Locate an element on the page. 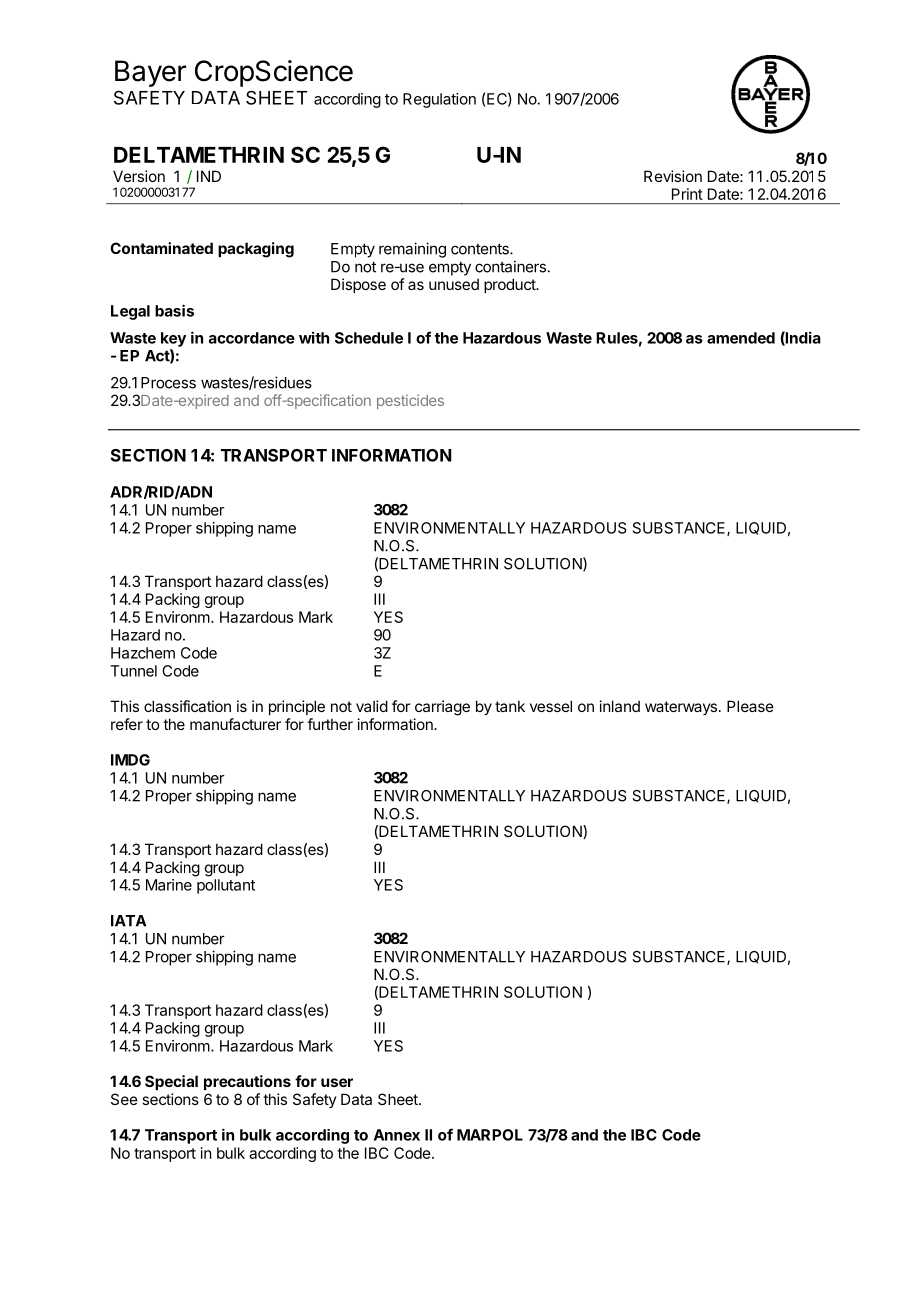 Image resolution: width=924 pixels, height=1308 pixels. Special is located at coordinates (171, 1082).
